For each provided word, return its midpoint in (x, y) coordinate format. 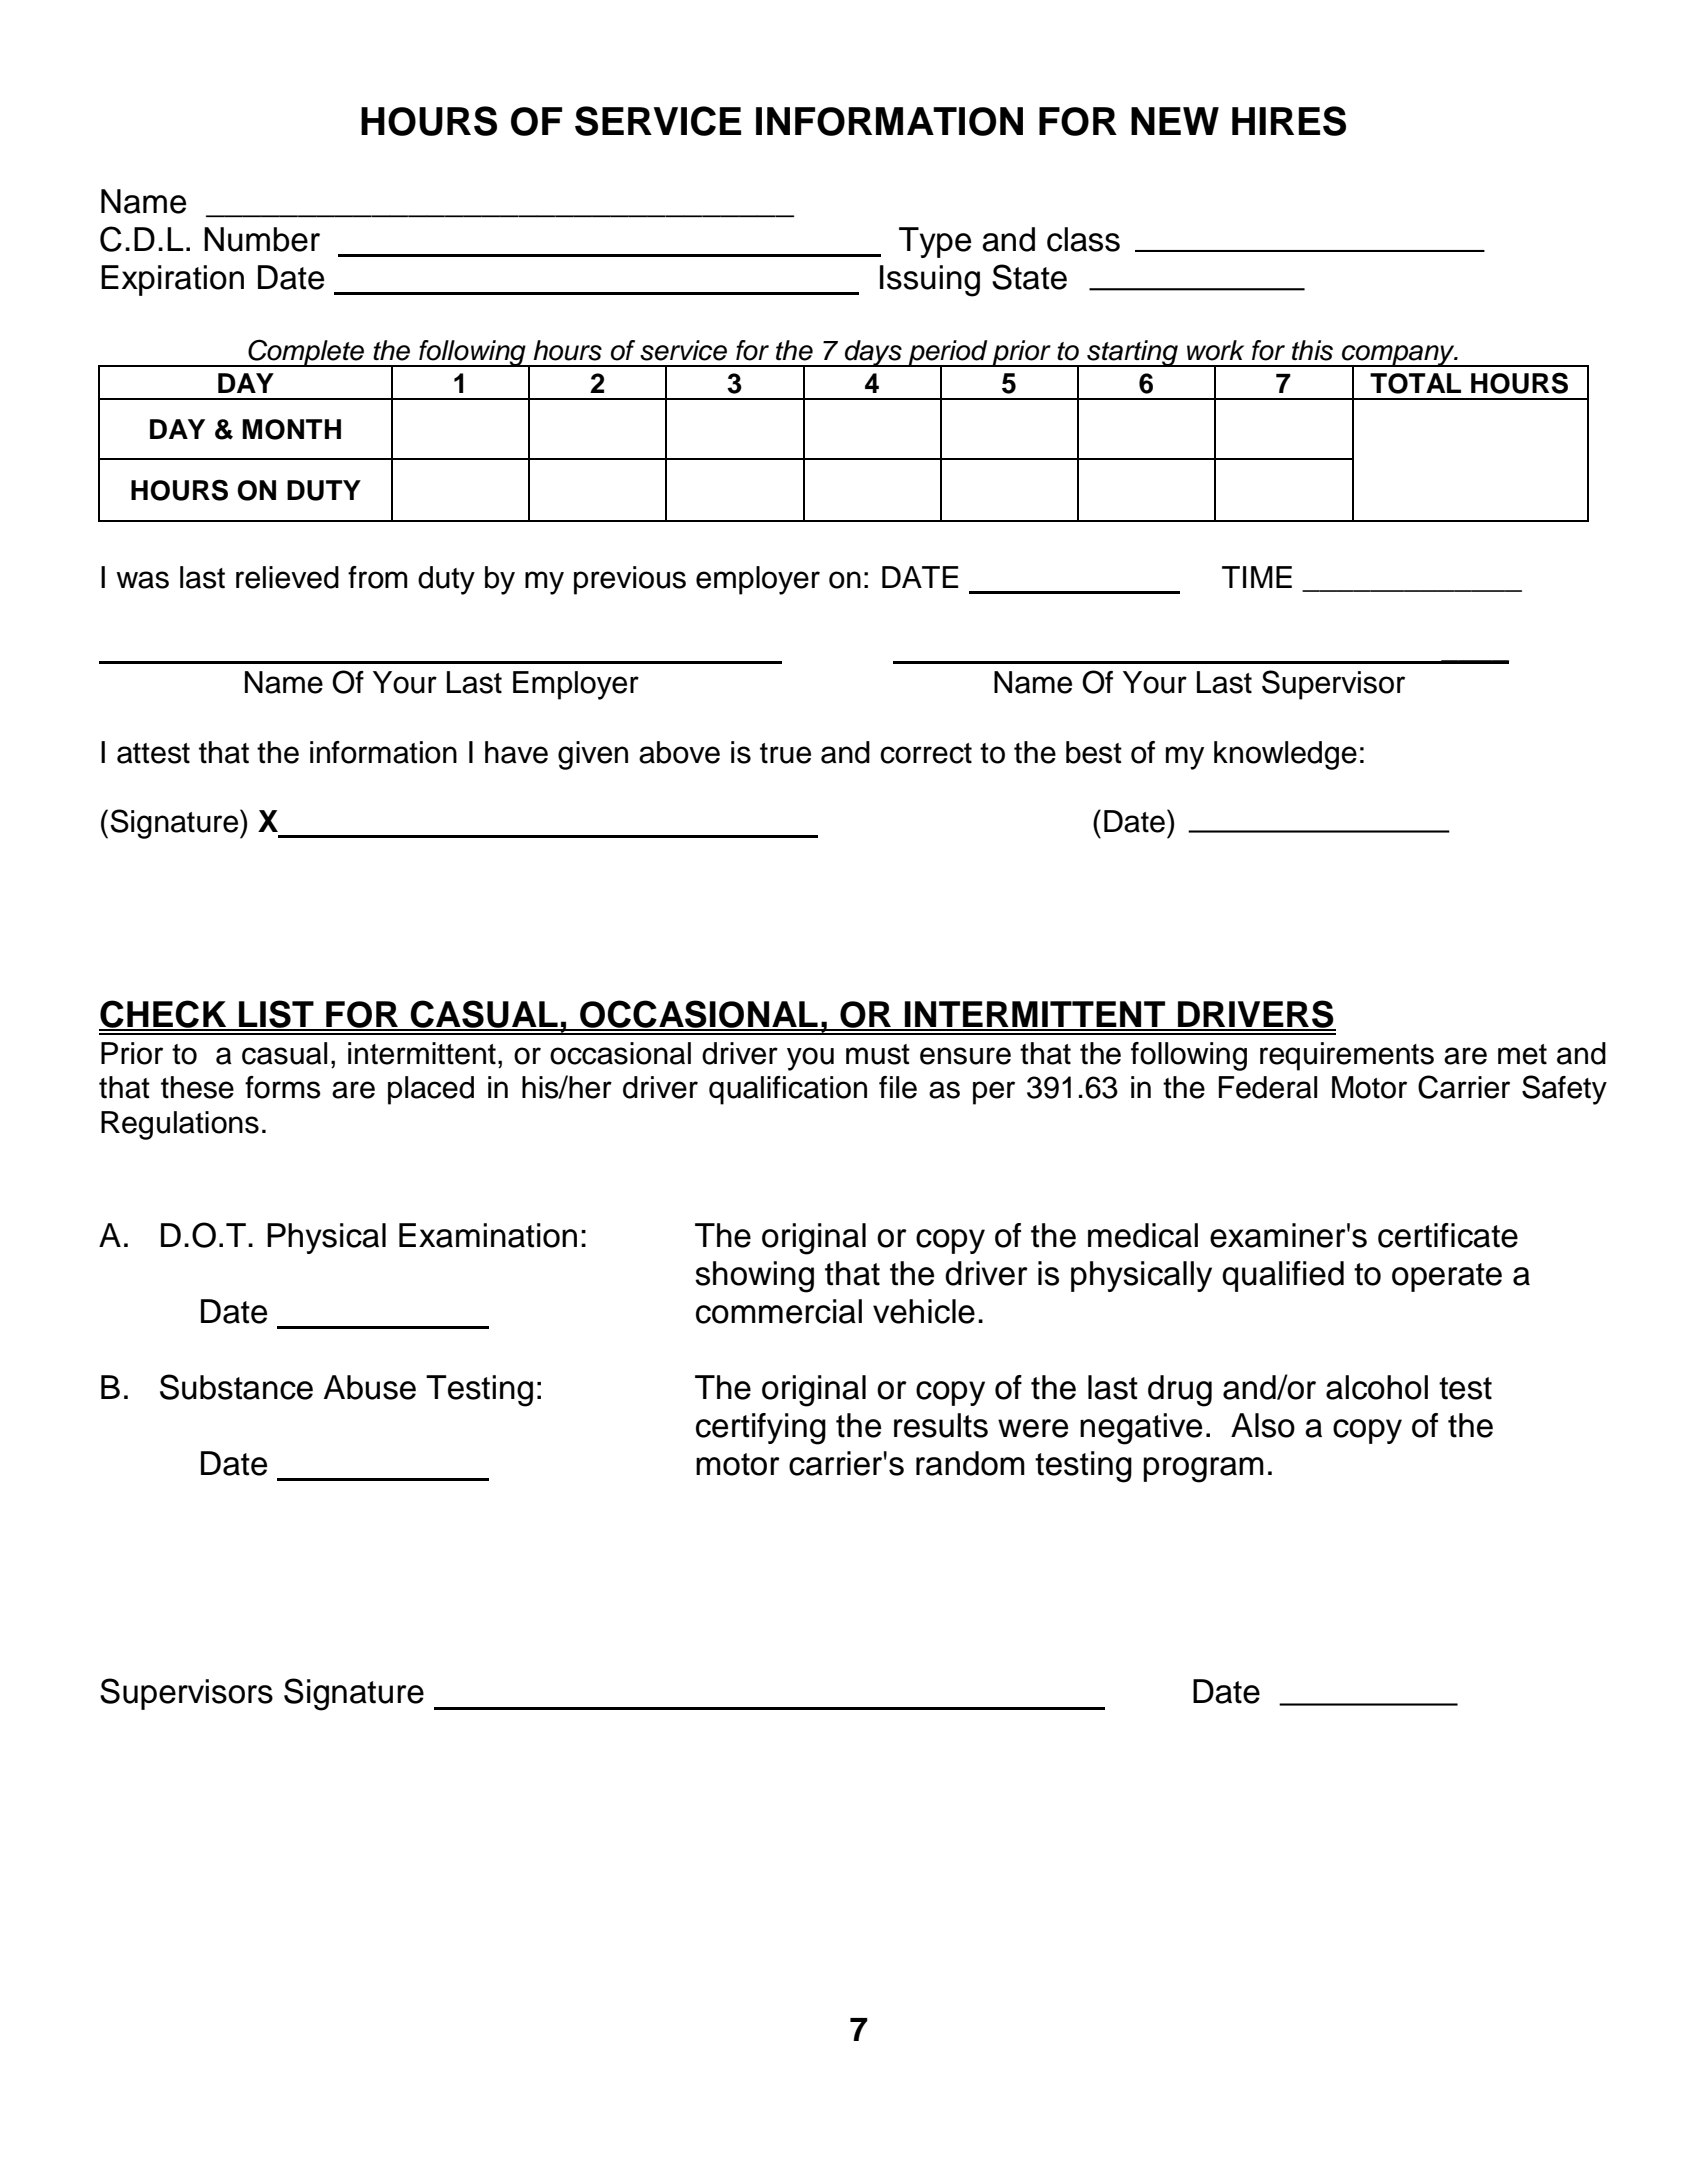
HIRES (1289, 121)
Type (935, 242)
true (785, 753)
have (516, 752)
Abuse (370, 1387)
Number (262, 239)
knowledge (1285, 755)
